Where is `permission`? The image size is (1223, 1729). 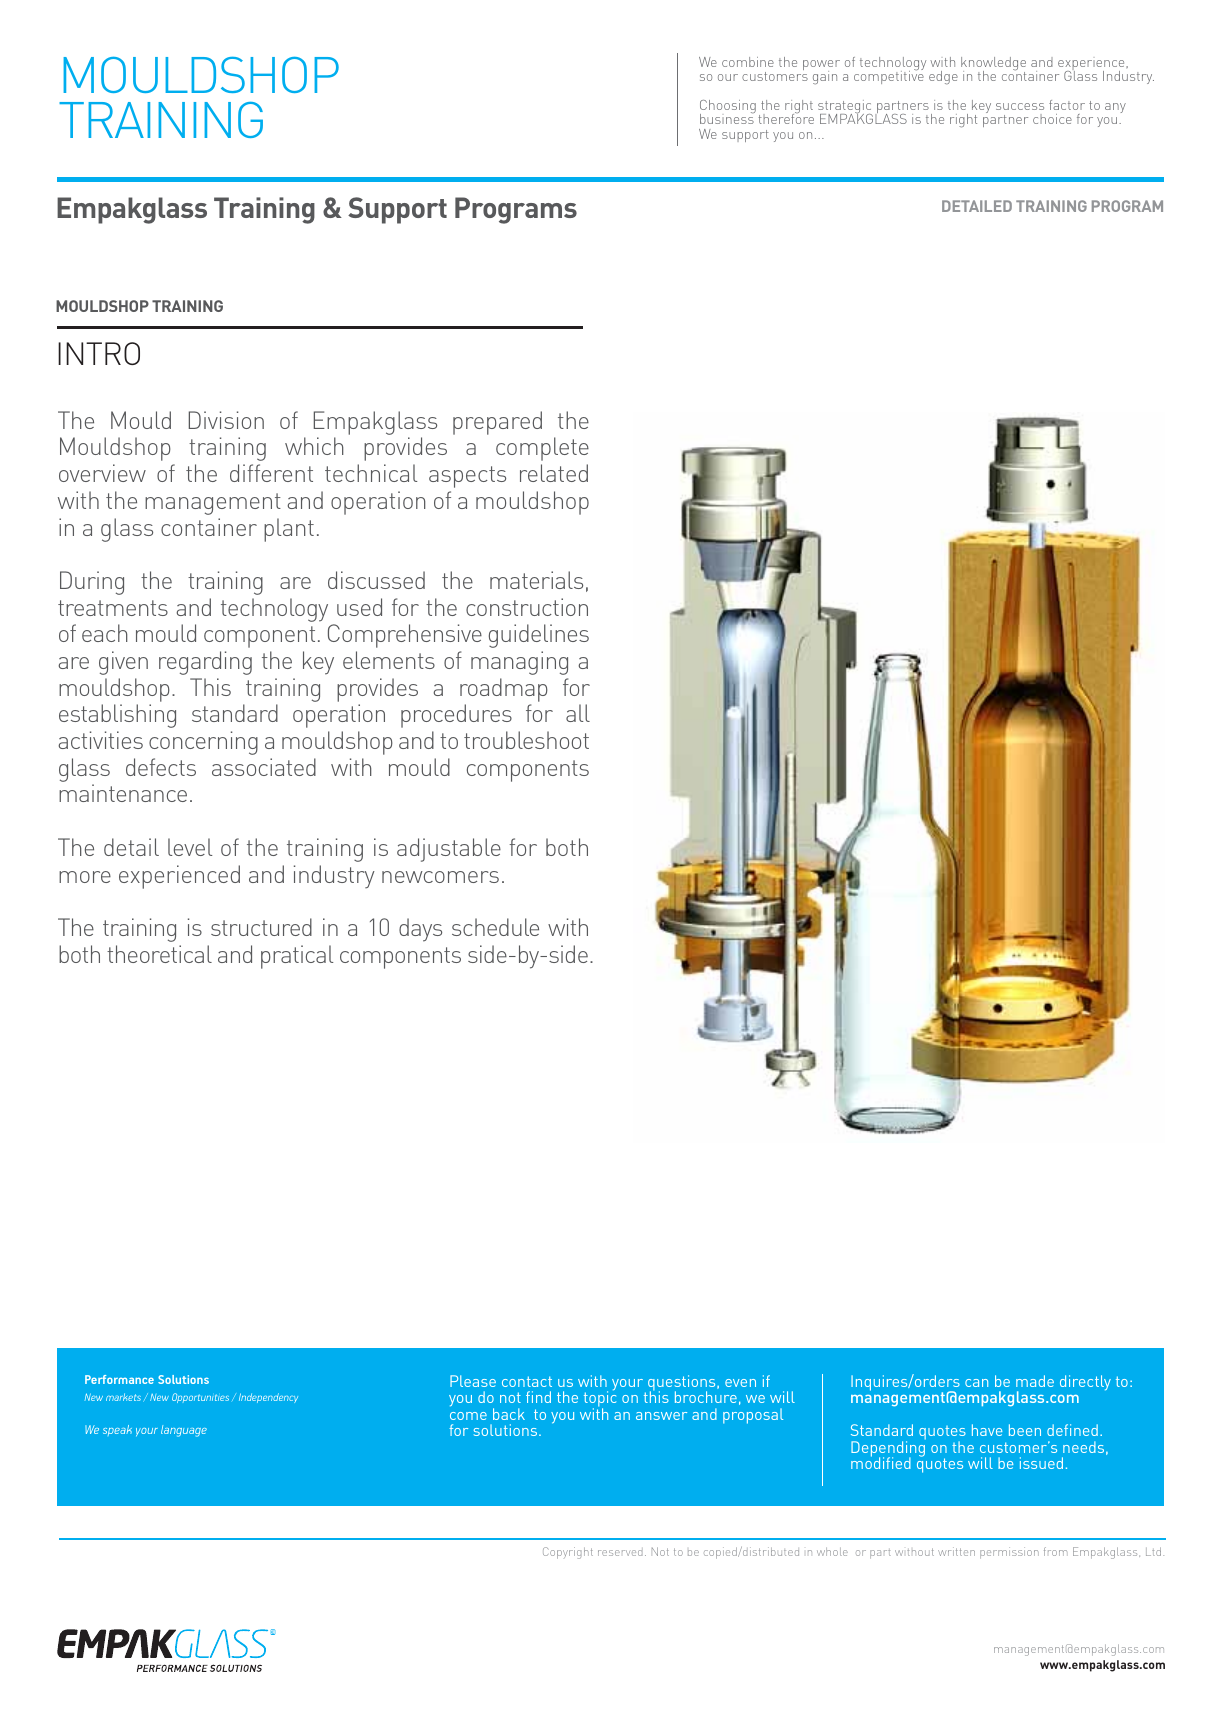
permission is located at coordinates (1009, 1553).
